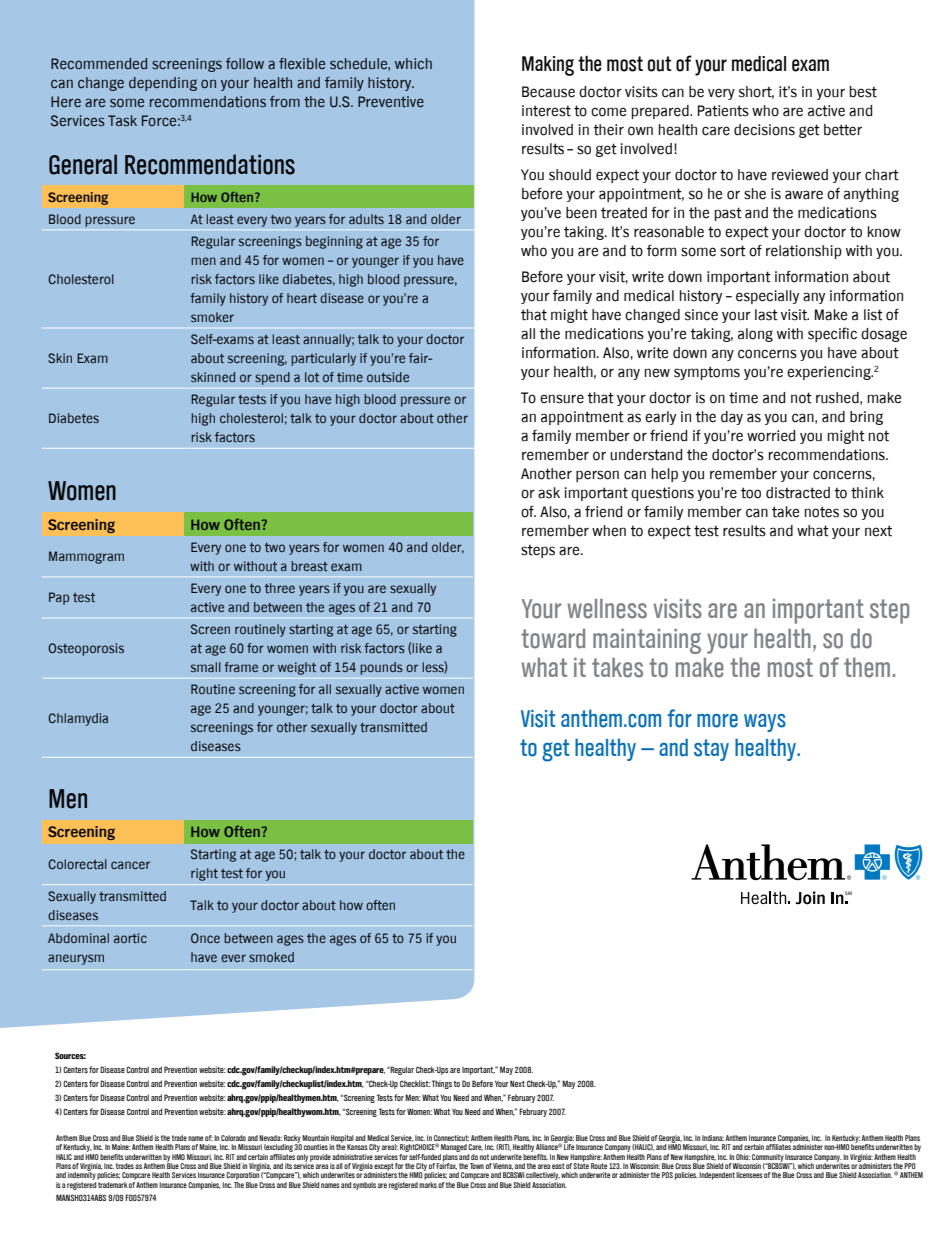 This screenshot has height=1233, width=952. What do you see at coordinates (553, 638) in the screenshot?
I see `toward` at bounding box center [553, 638].
